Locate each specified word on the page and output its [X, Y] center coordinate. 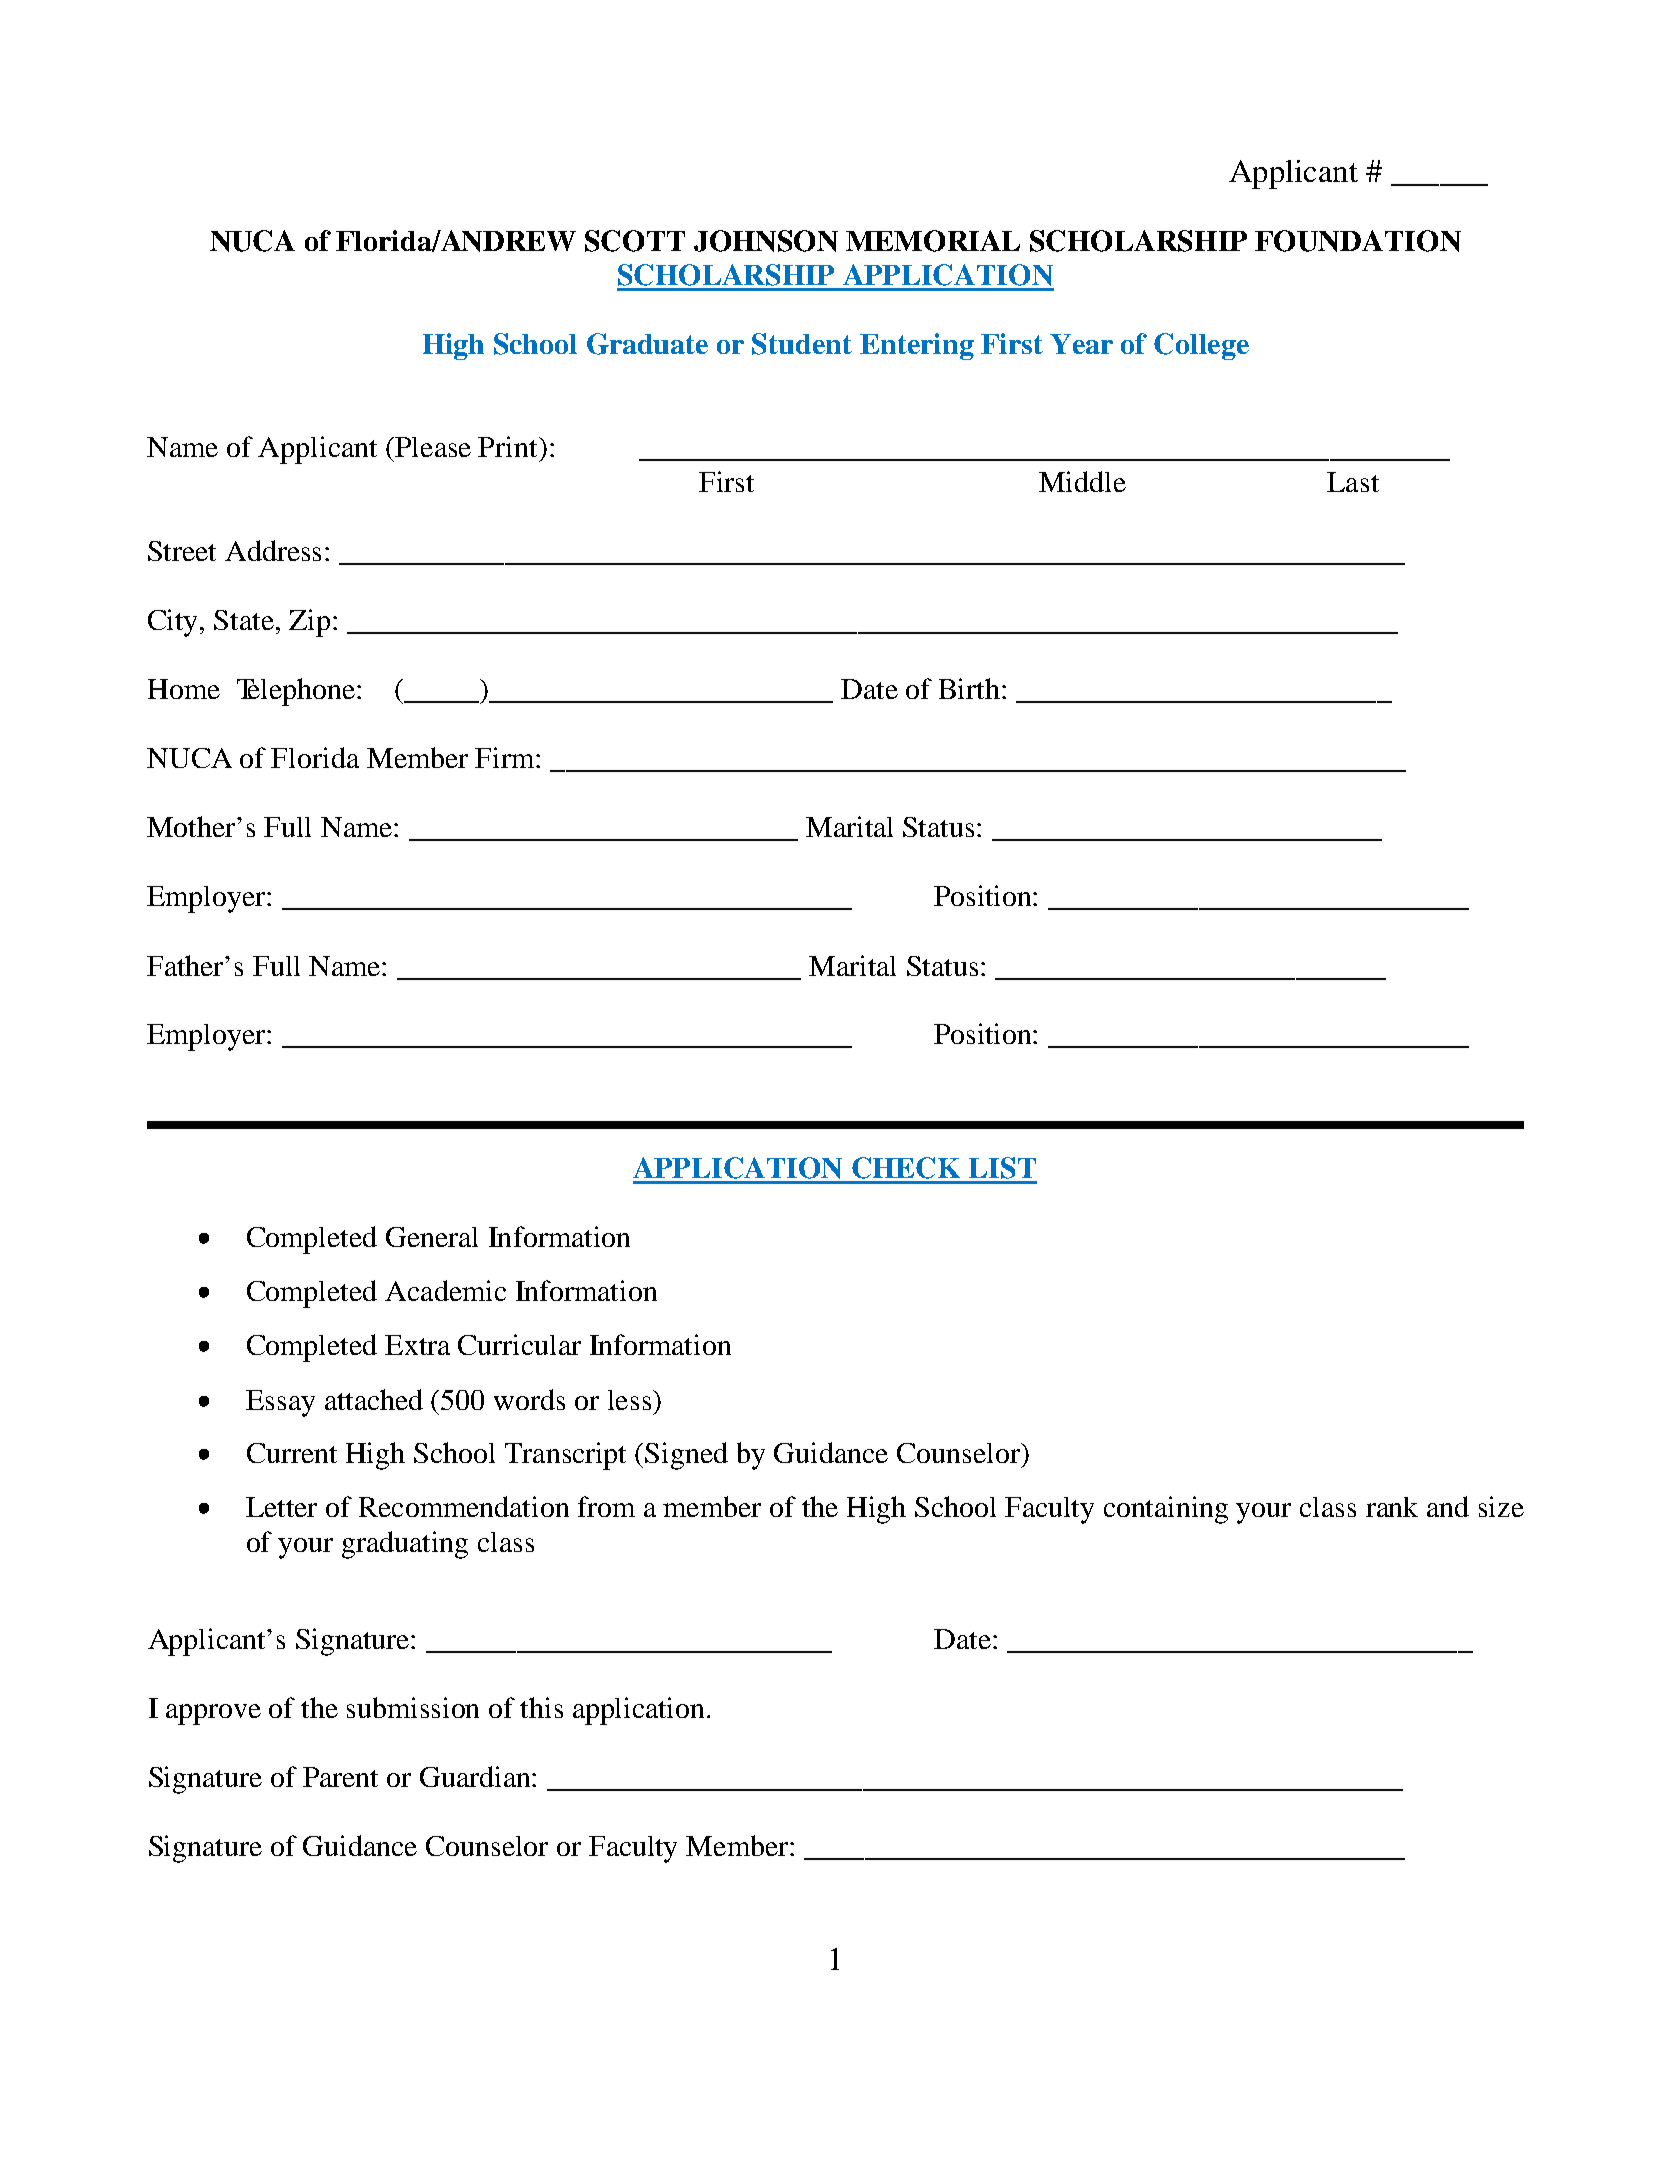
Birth [969, 688]
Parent [340, 1777]
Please [433, 447]
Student [802, 344]
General [432, 1237]
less [631, 1400]
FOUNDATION [1358, 241]
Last [1353, 482]
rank [1392, 1507]
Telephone [296, 692]
